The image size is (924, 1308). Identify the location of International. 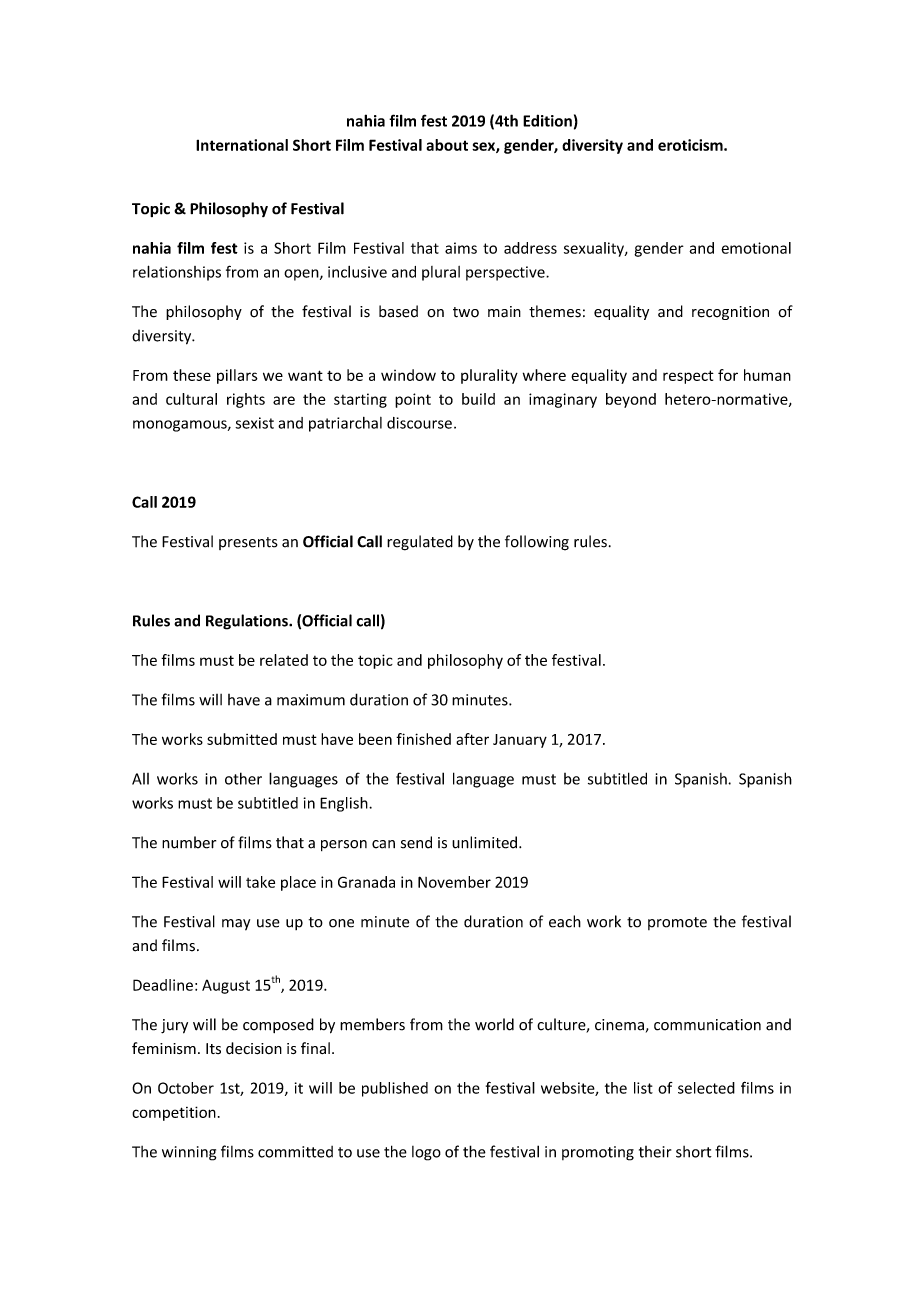
(242, 145).
